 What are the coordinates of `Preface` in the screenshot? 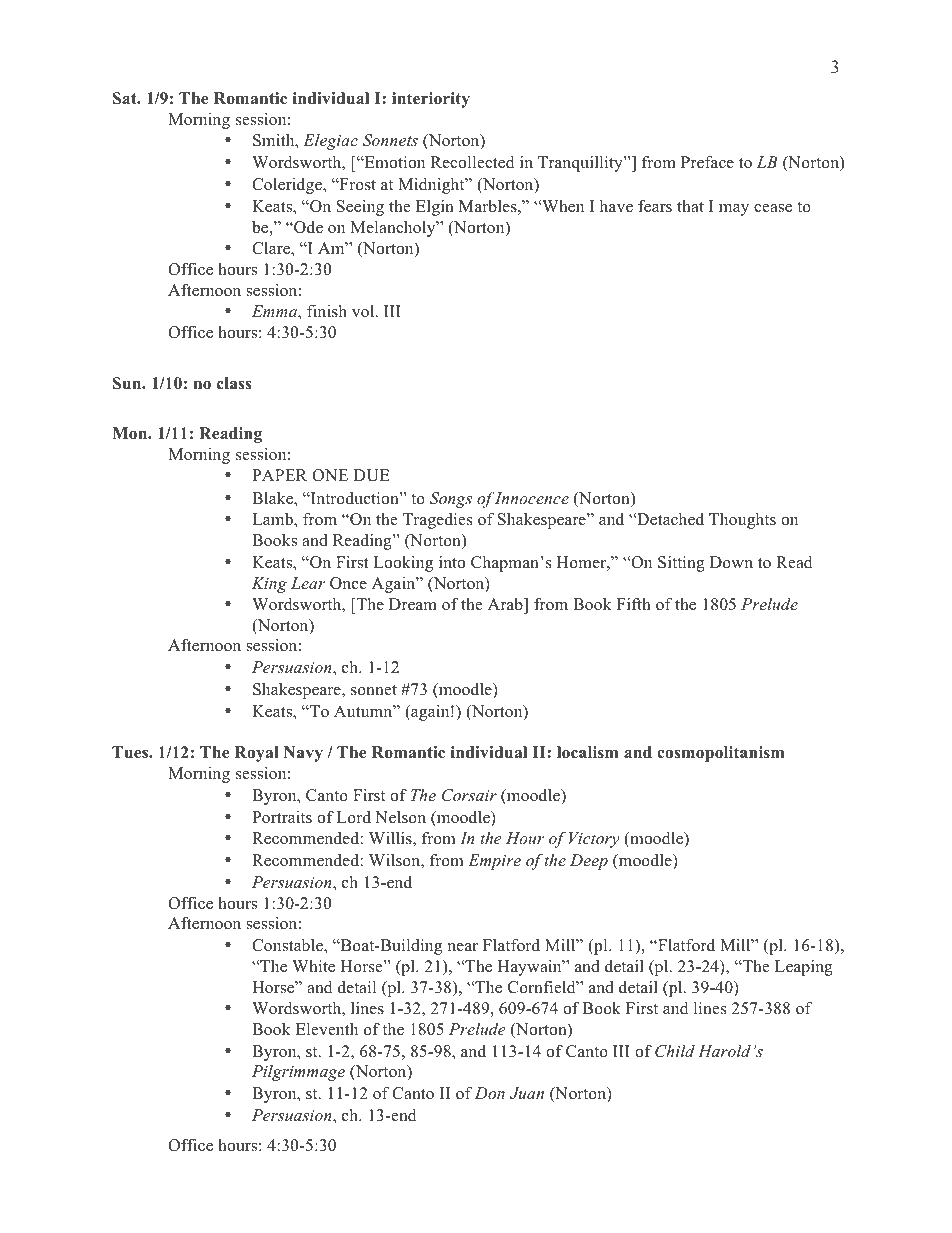 It's located at (707, 162).
